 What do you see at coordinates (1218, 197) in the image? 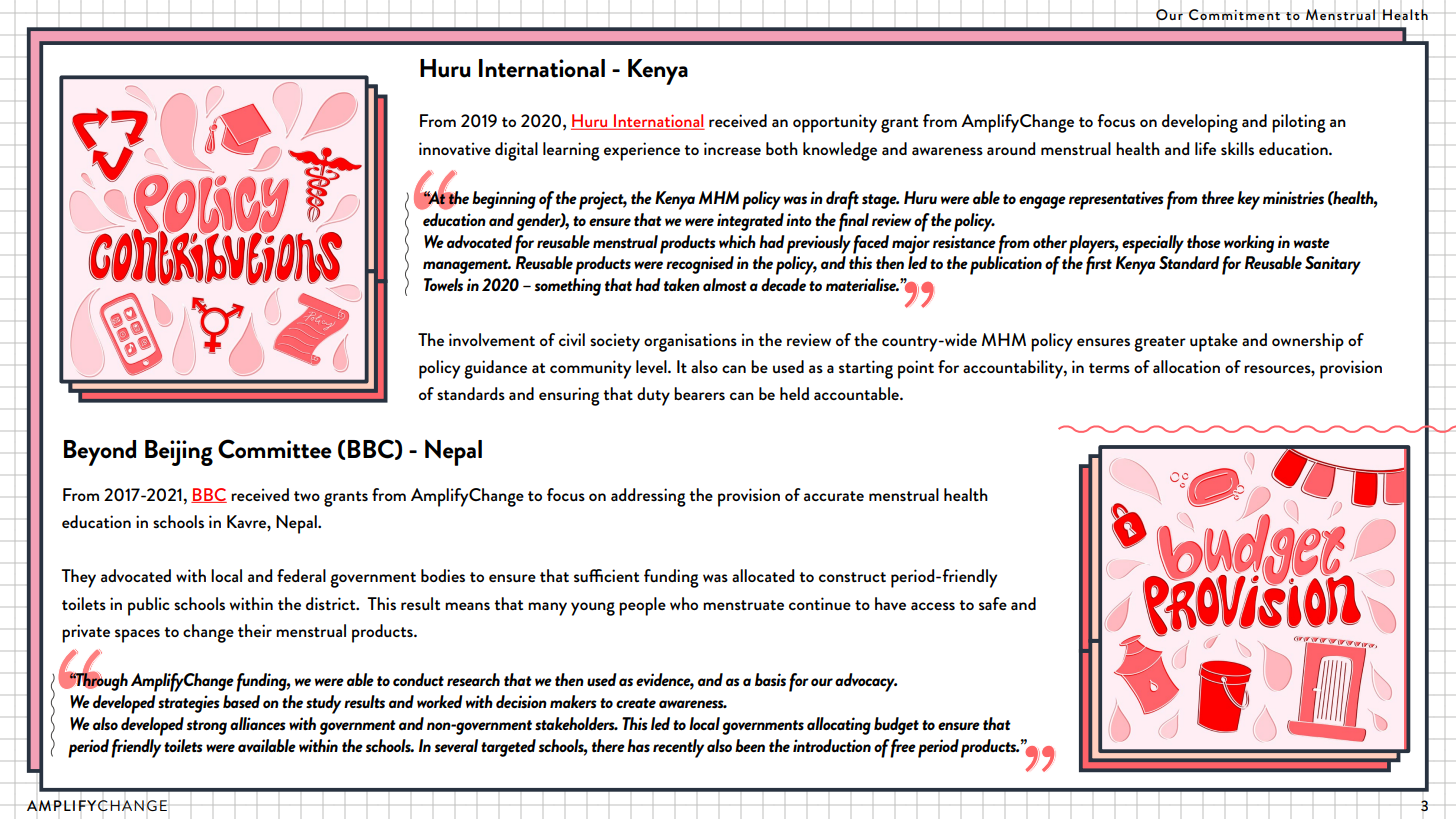
I see `three` at bounding box center [1218, 197].
